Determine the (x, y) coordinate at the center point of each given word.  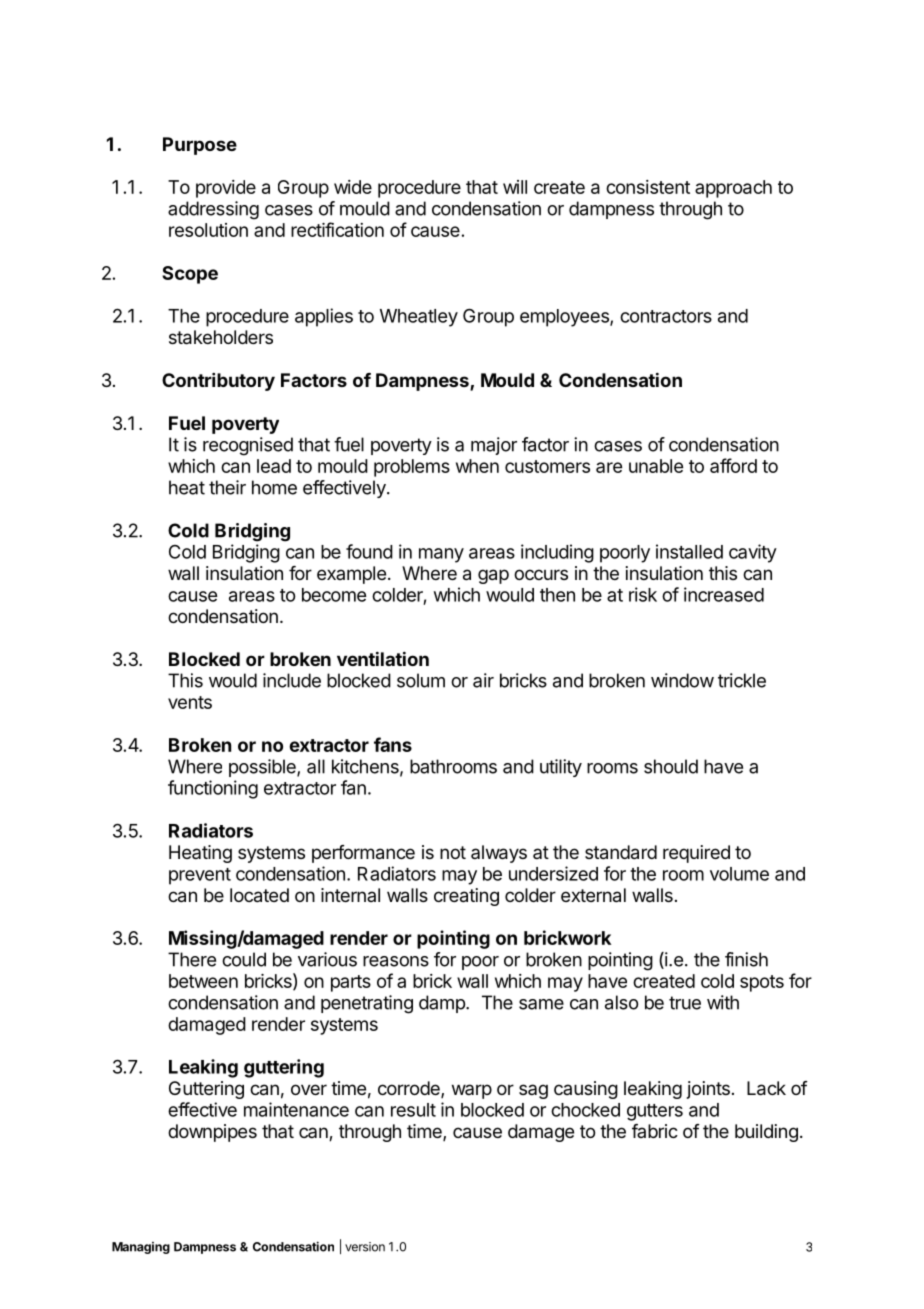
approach (733, 189)
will (515, 187)
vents (190, 702)
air (483, 680)
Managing (141, 1248)
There (192, 959)
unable (656, 466)
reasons (396, 961)
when (477, 466)
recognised (248, 446)
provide (226, 189)
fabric (655, 1131)
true (685, 1003)
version (365, 1247)
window (682, 680)
